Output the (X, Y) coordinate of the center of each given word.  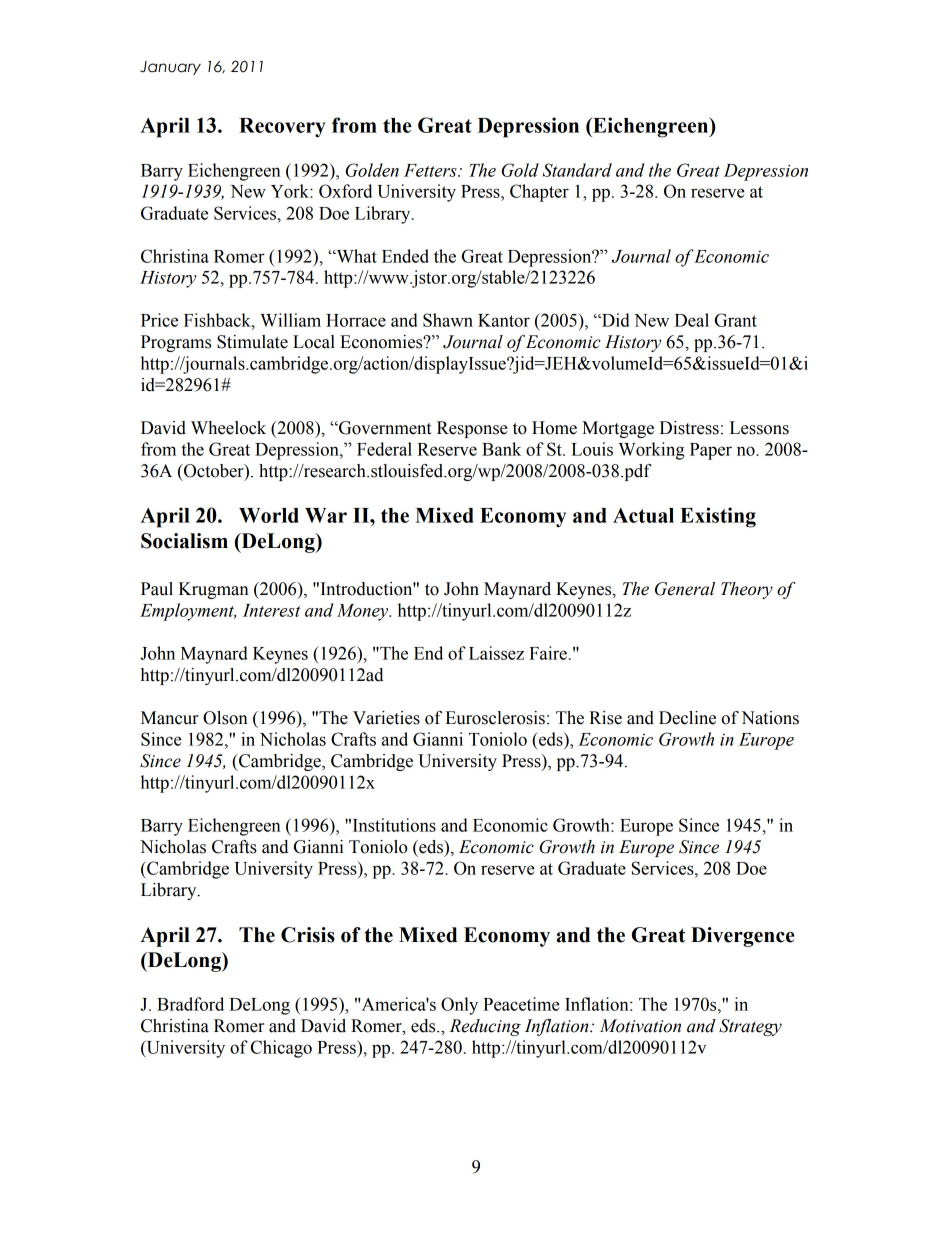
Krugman (214, 590)
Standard (577, 170)
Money (364, 612)
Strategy (750, 1027)
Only (459, 1006)
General (685, 589)
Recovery (282, 128)
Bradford (190, 1004)
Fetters (431, 170)
